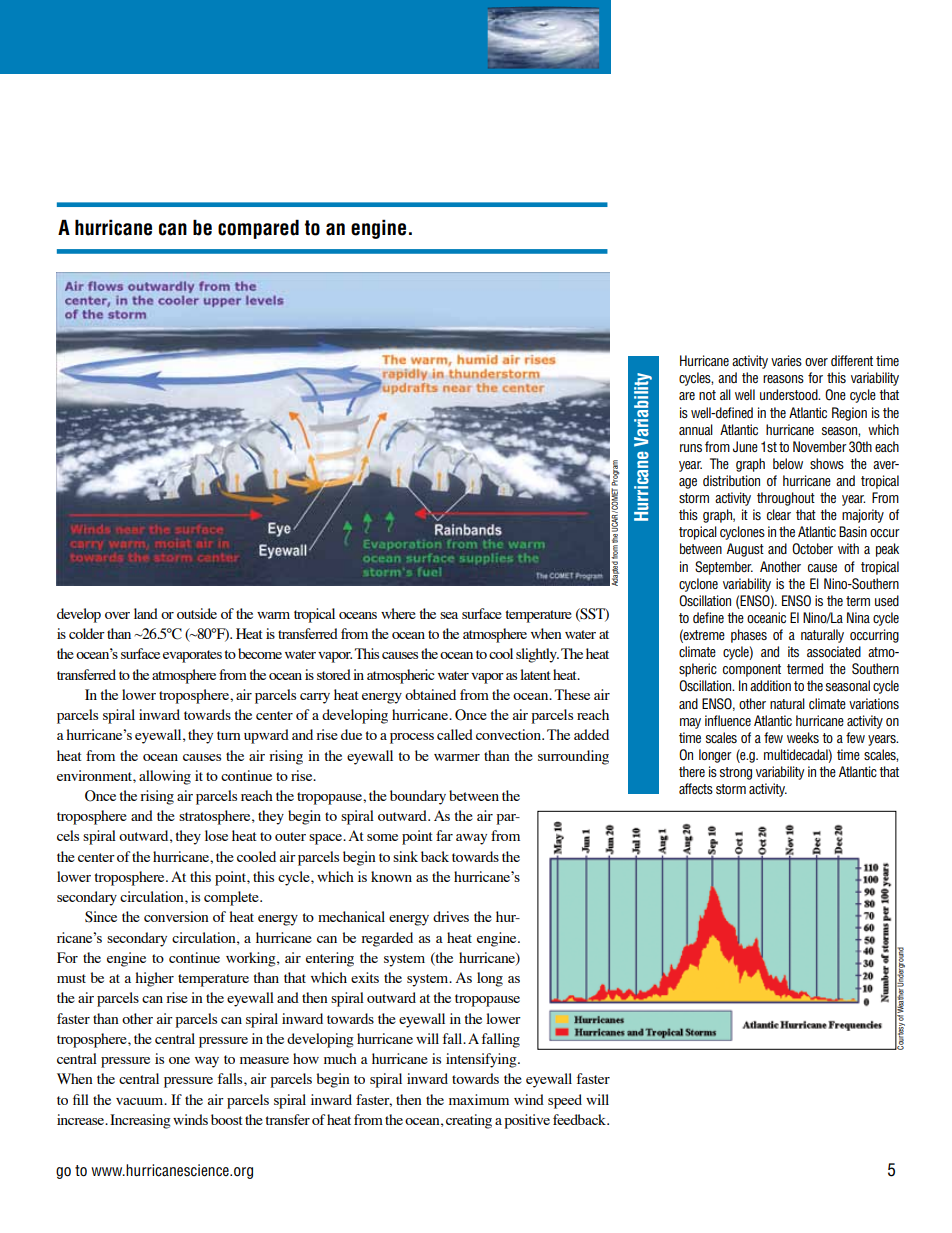 This image has height=1233, width=952. Describe the element at coordinates (736, 773) in the image. I see `strong` at that location.
